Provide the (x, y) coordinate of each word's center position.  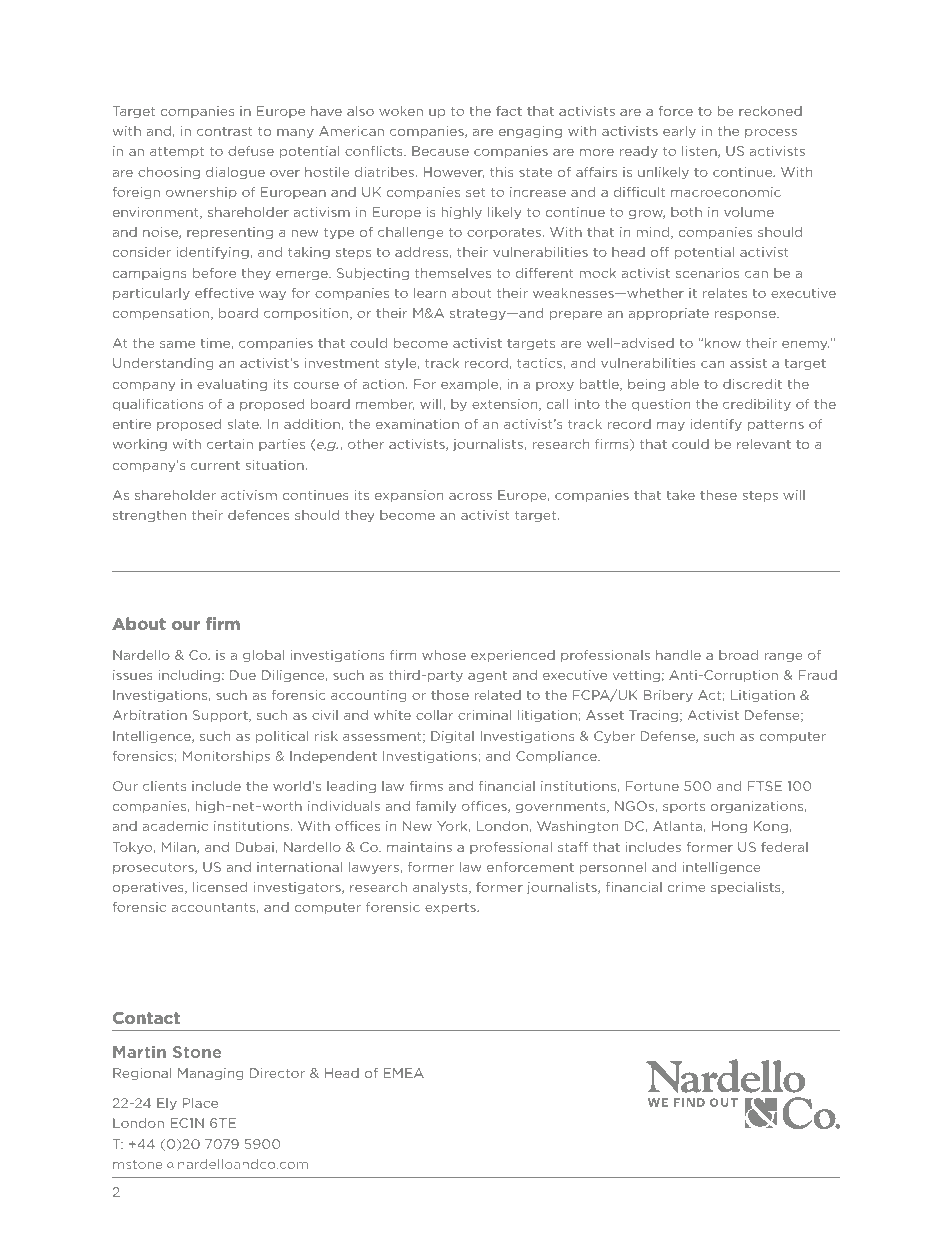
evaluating (232, 385)
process (771, 133)
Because (440, 151)
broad (738, 655)
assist (748, 363)
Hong (729, 827)
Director (277, 1073)
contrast (225, 131)
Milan (179, 848)
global (263, 656)
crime (686, 887)
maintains (419, 847)
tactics (539, 363)
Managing (211, 1074)
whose (444, 655)
